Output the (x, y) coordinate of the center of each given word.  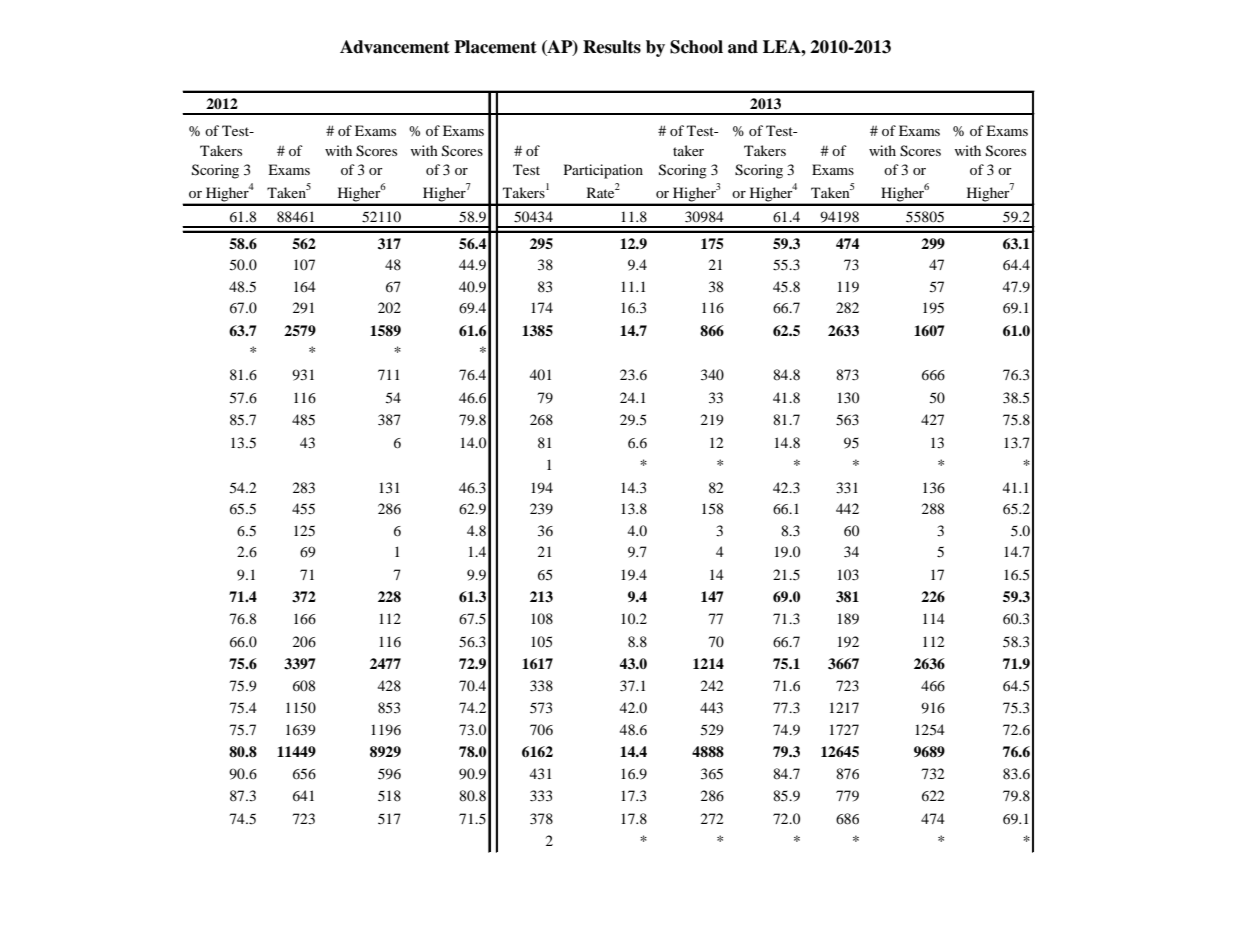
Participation (603, 171)
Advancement (395, 47)
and (743, 47)
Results (612, 47)
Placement (495, 47)
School (696, 47)
